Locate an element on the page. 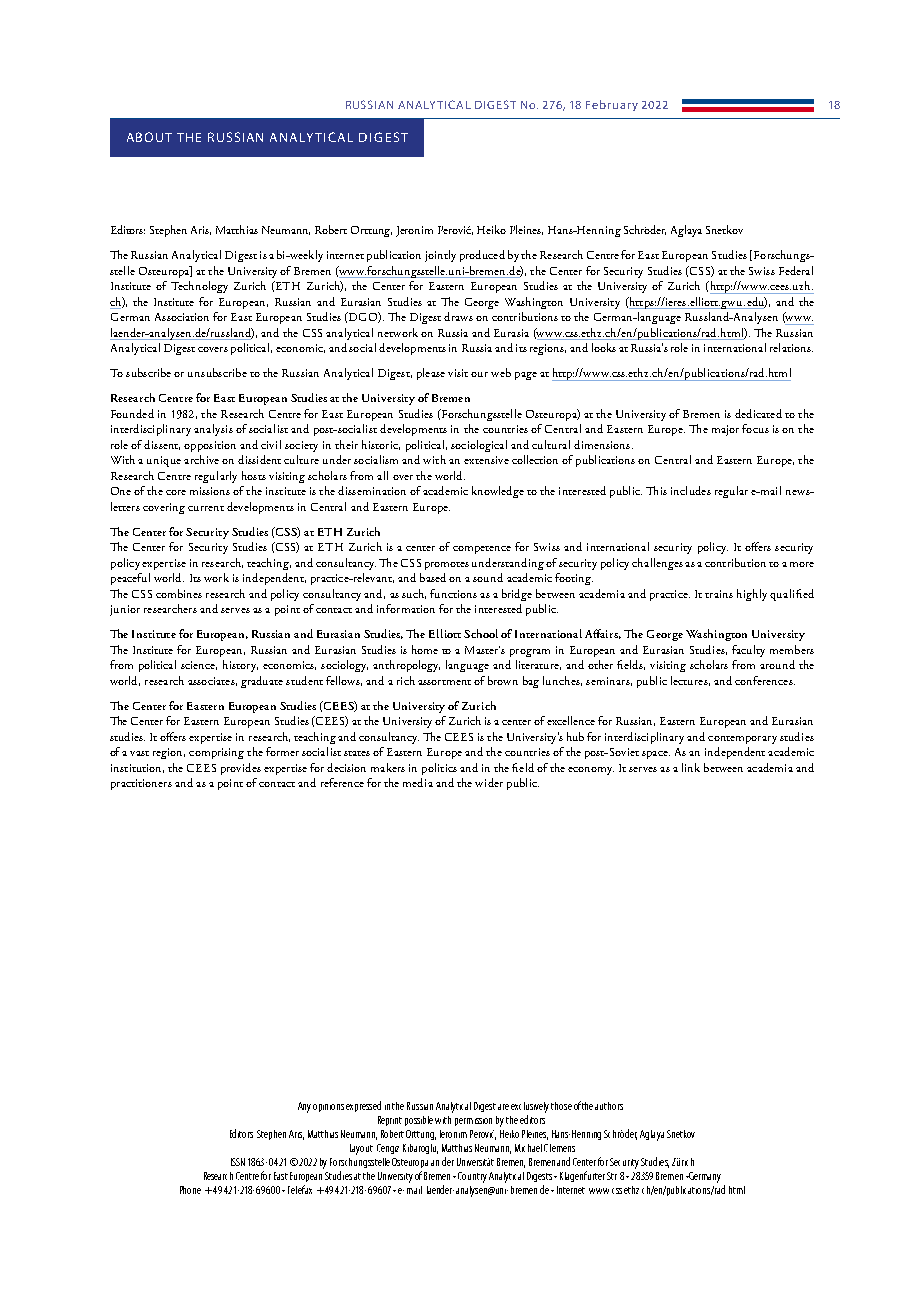 The height and width of the image is (1308, 924). produced is located at coordinates (482, 256).
